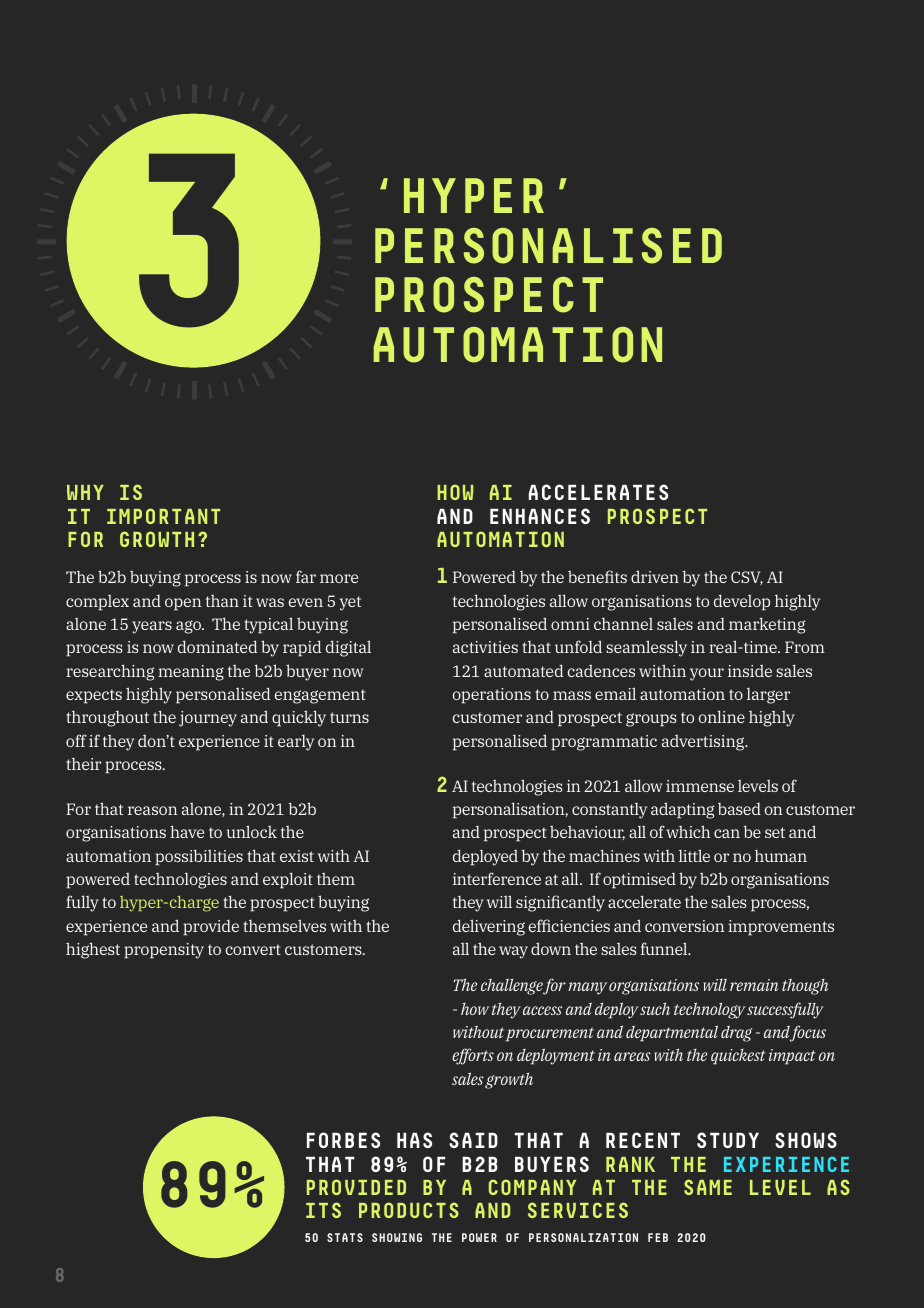 This page has height=1308, width=924. What do you see at coordinates (512, 987) in the page?
I see `challenge` at bounding box center [512, 987].
